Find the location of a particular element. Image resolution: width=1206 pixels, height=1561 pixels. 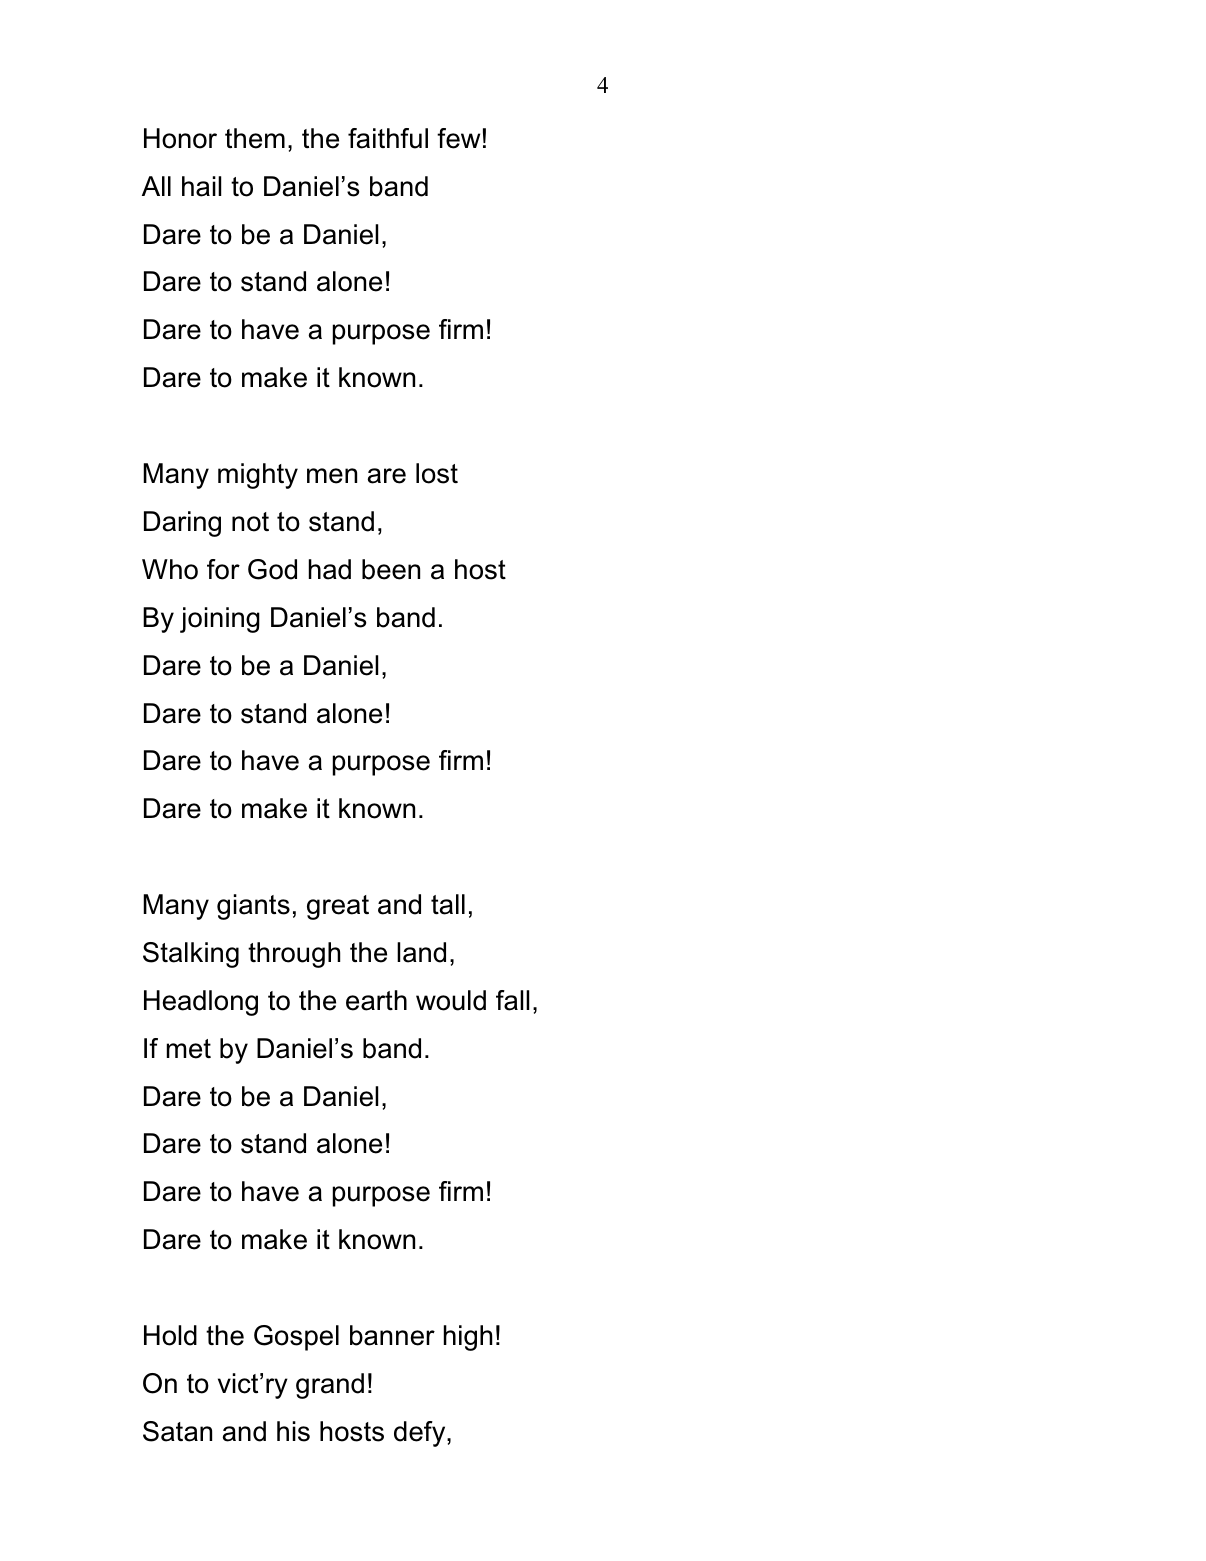

faithful is located at coordinates (388, 138).
